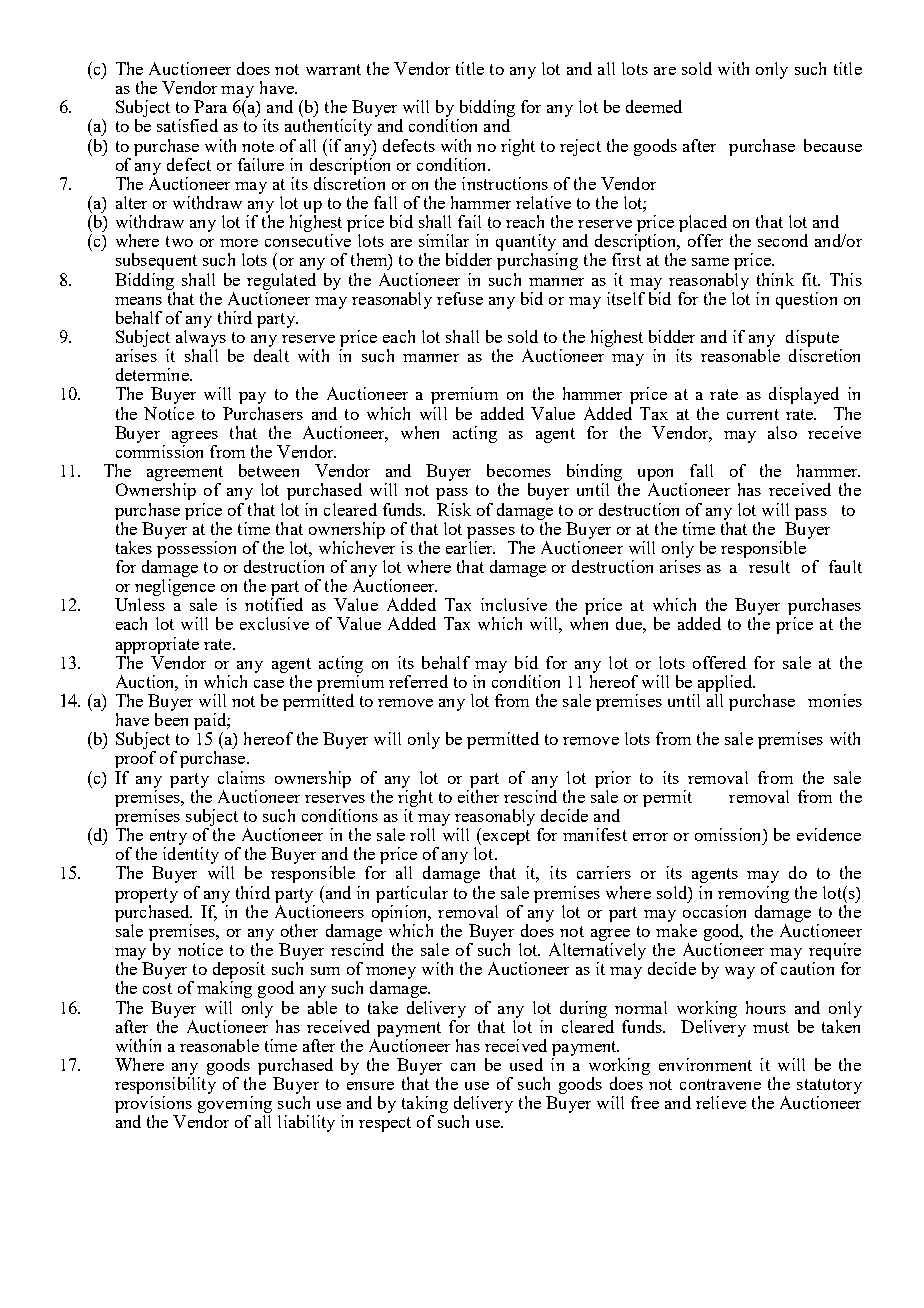 Image resolution: width=924 pixels, height=1308 pixels. Describe the element at coordinates (514, 604) in the page. I see `inclusive` at that location.
